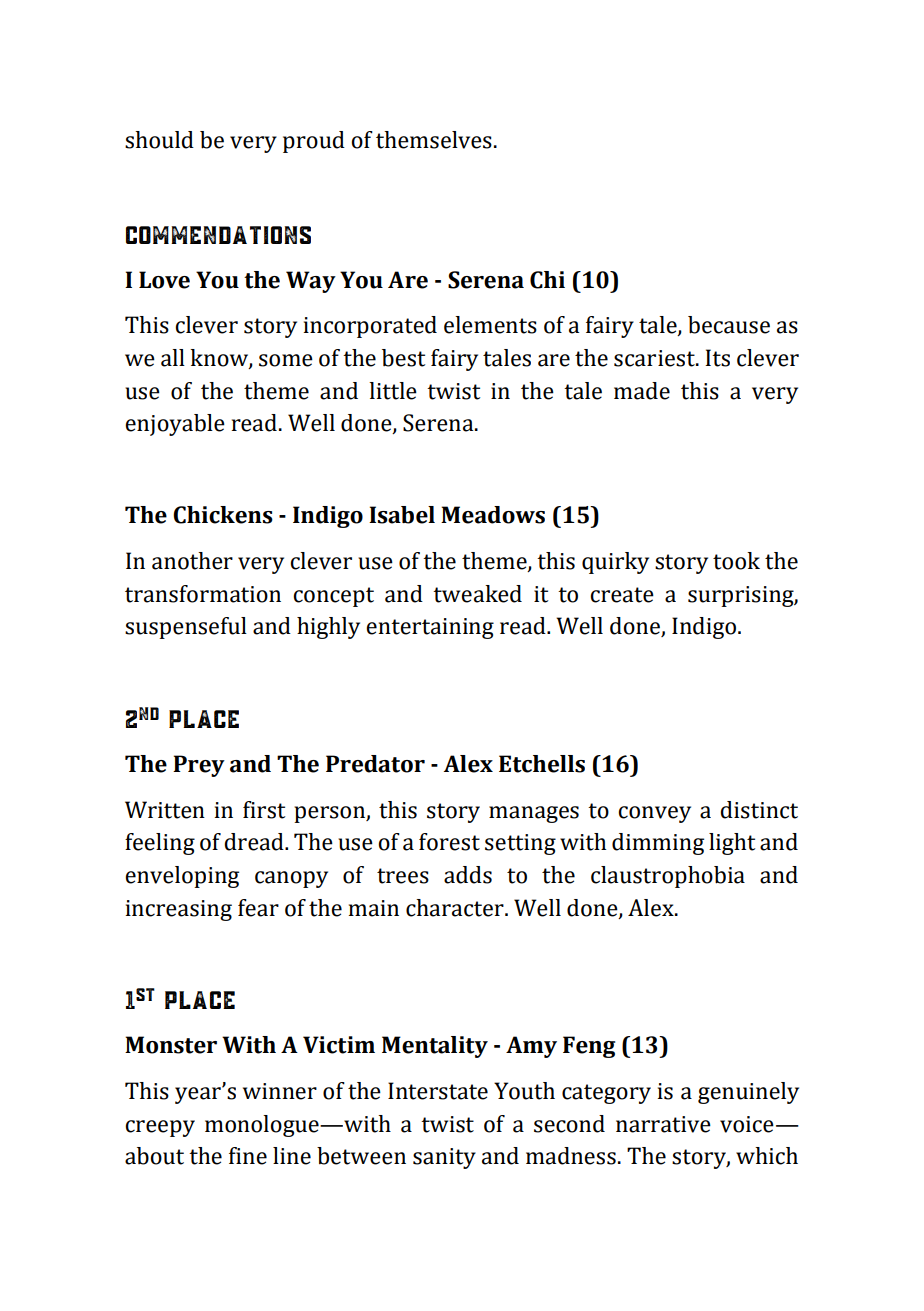 This document has width=924, height=1311. I want to click on fear, so click(258, 908).
